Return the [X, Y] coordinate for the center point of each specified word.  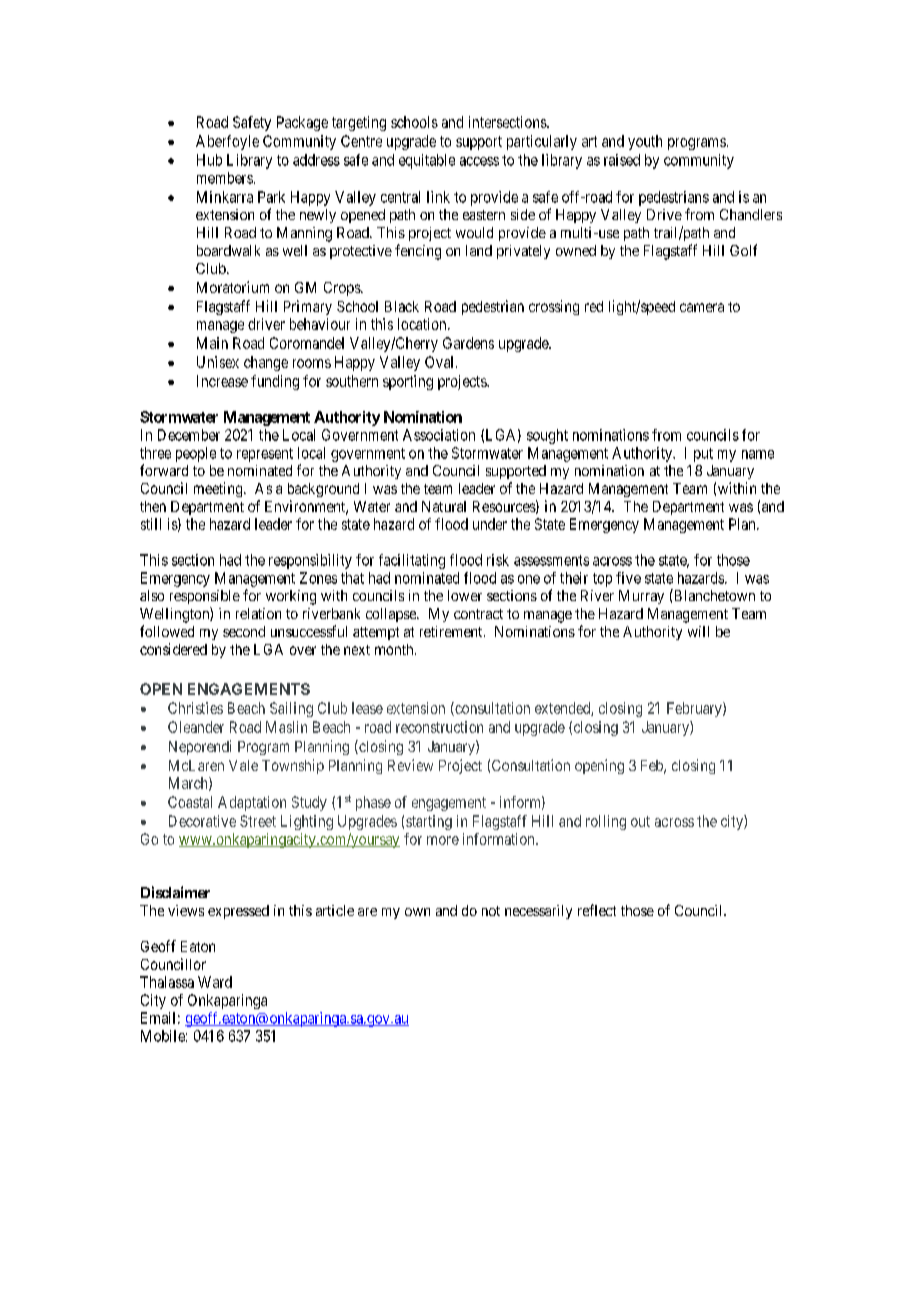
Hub [209, 160]
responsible [205, 597]
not [491, 911]
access [479, 161]
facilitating [412, 561]
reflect [597, 910]
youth [645, 142]
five [628, 578]
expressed [238, 912]
